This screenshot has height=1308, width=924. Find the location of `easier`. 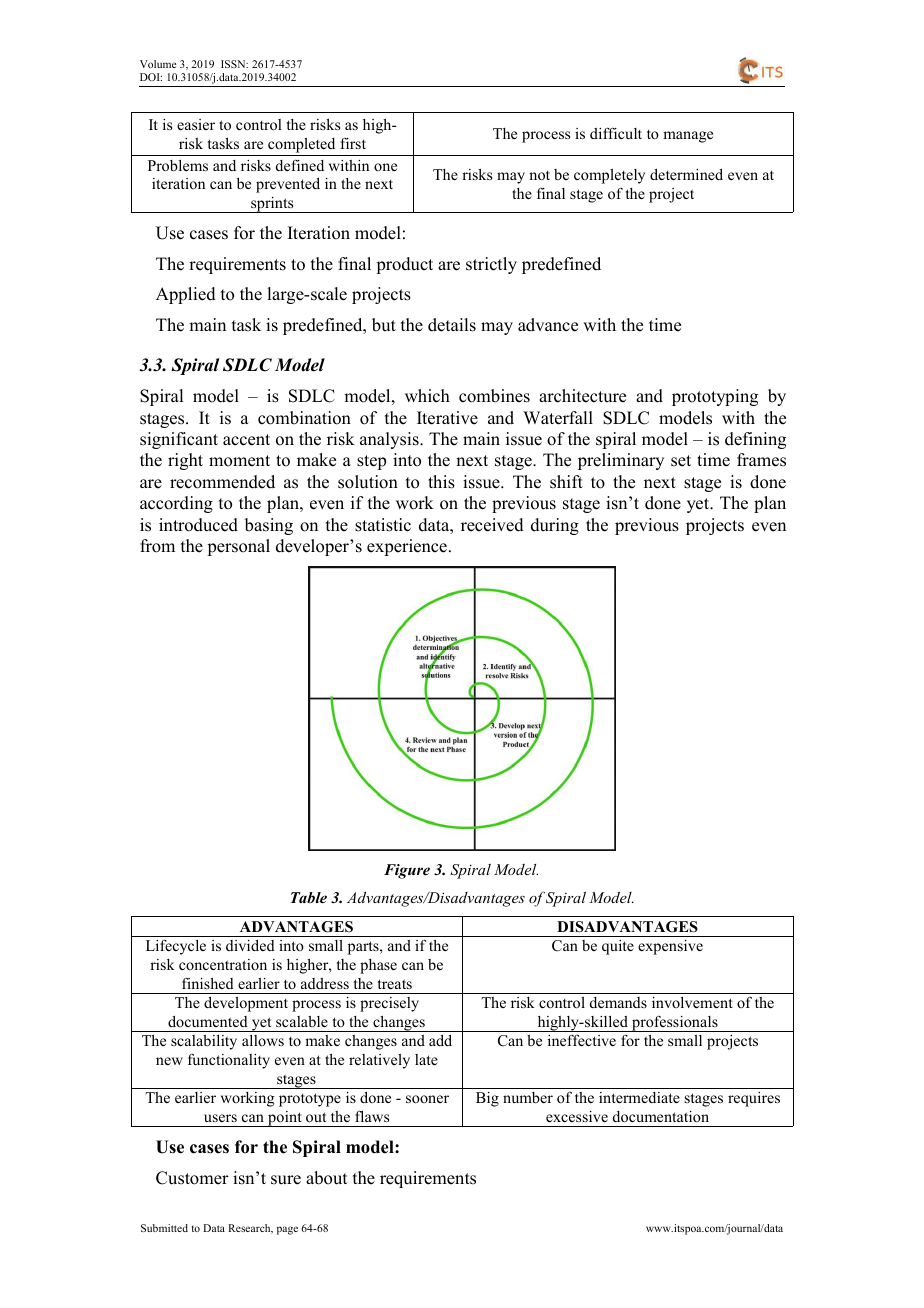

easier is located at coordinates (196, 124).
